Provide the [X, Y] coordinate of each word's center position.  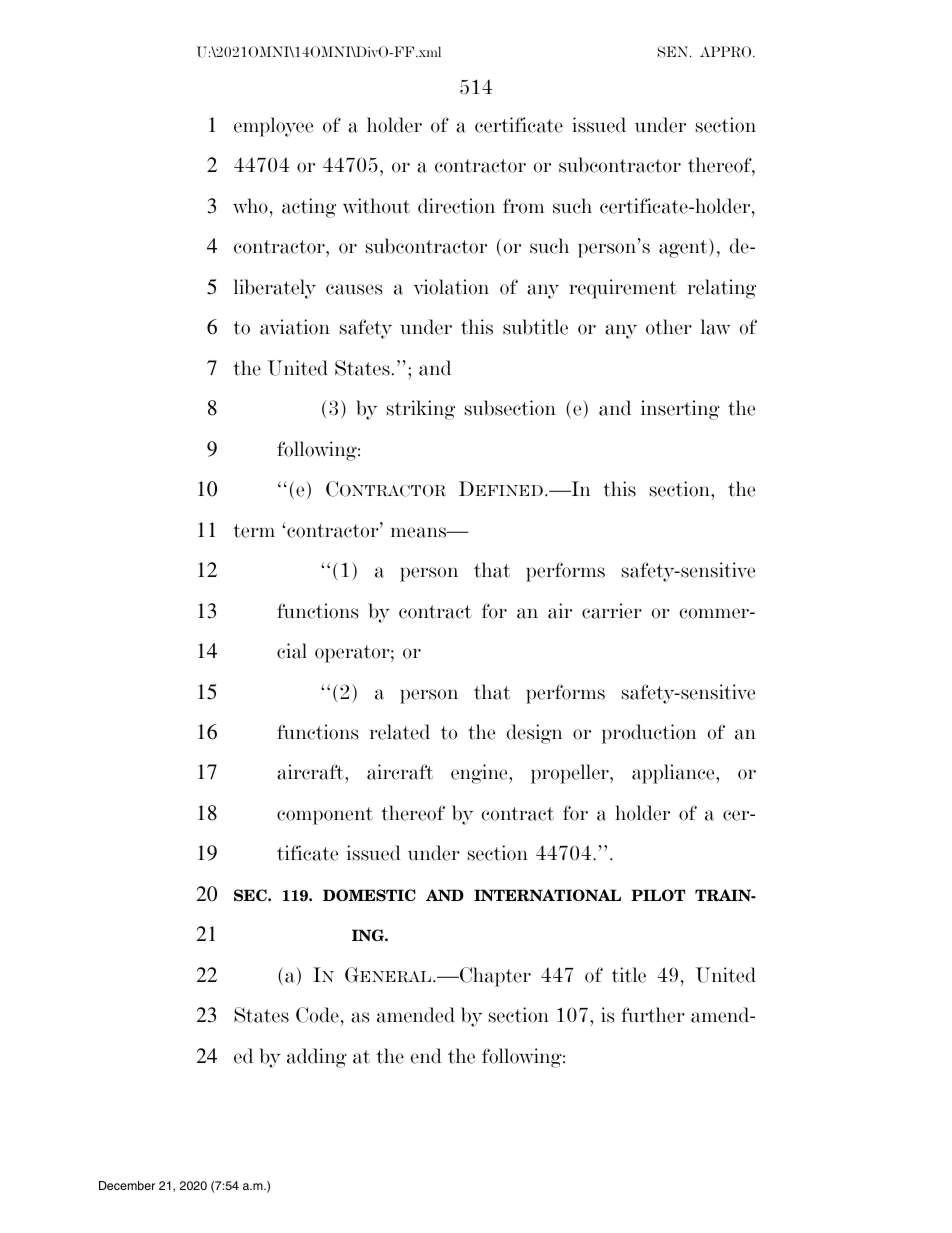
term [254, 531]
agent [684, 248]
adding [317, 1058]
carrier [612, 611]
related [400, 732]
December [127, 1185]
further [653, 1015]
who [250, 206]
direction [456, 206]
